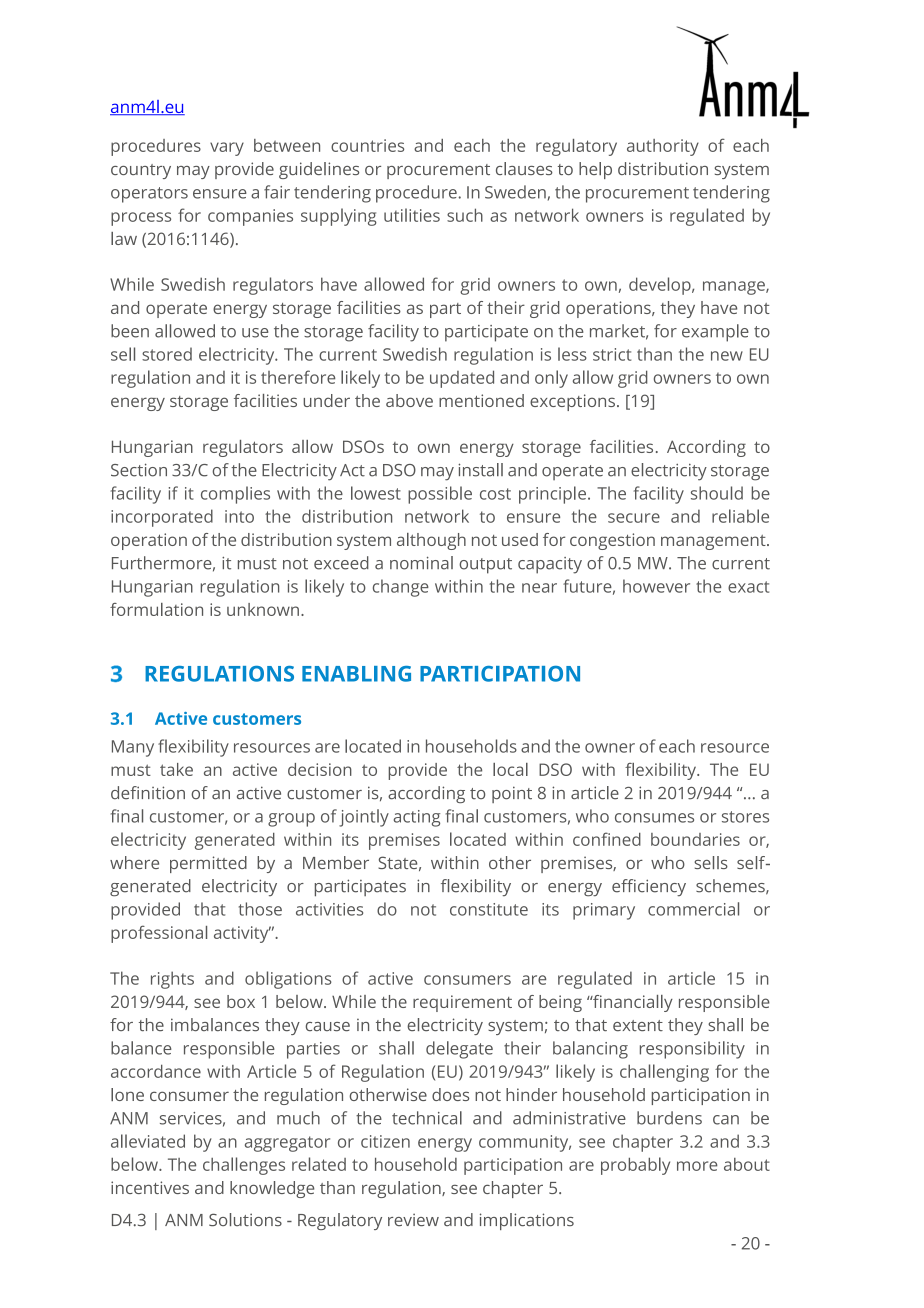 The height and width of the screenshot is (1308, 924). What do you see at coordinates (656, 586) in the screenshot?
I see `however` at bounding box center [656, 586].
